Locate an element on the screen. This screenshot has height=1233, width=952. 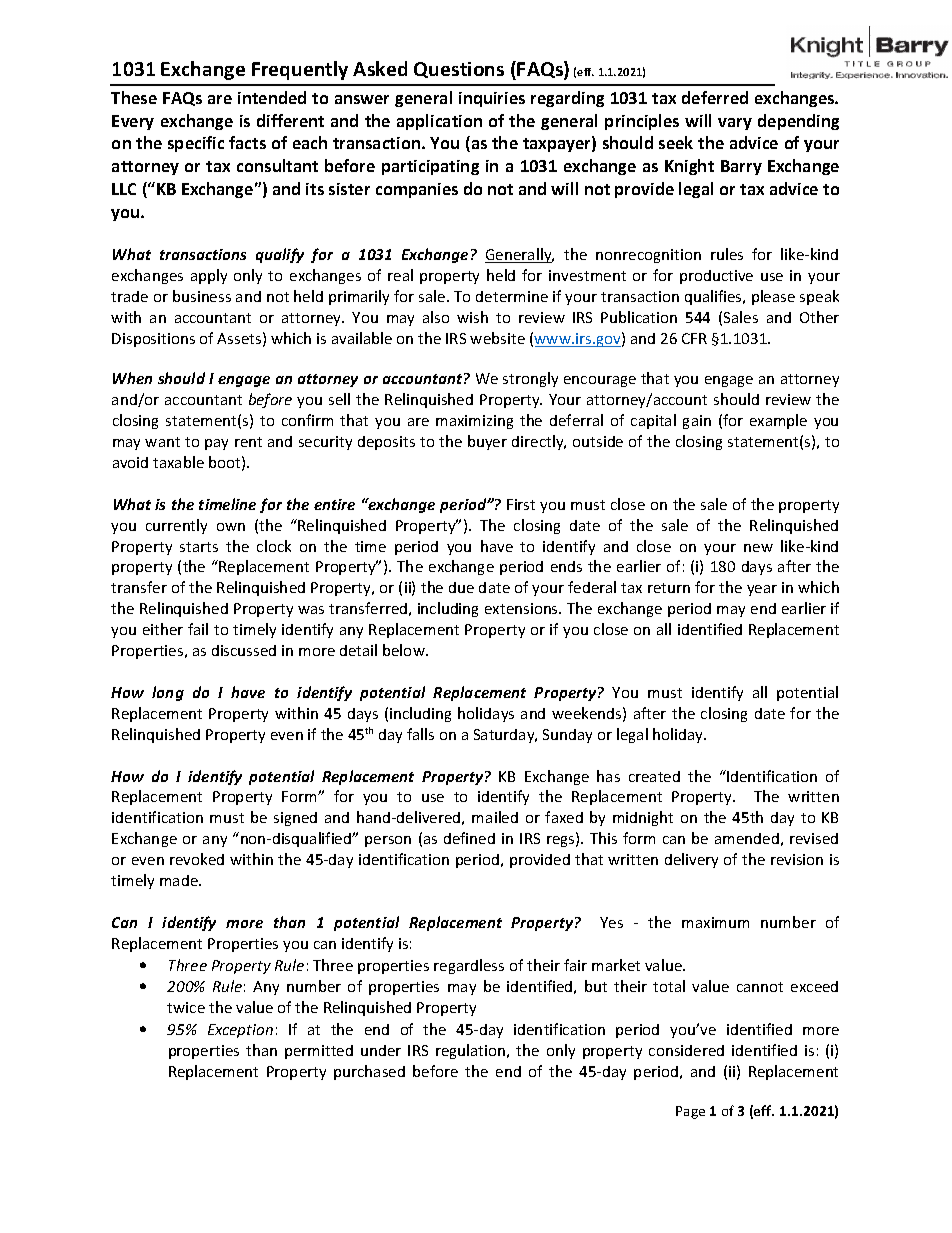
gain is located at coordinates (697, 422).
